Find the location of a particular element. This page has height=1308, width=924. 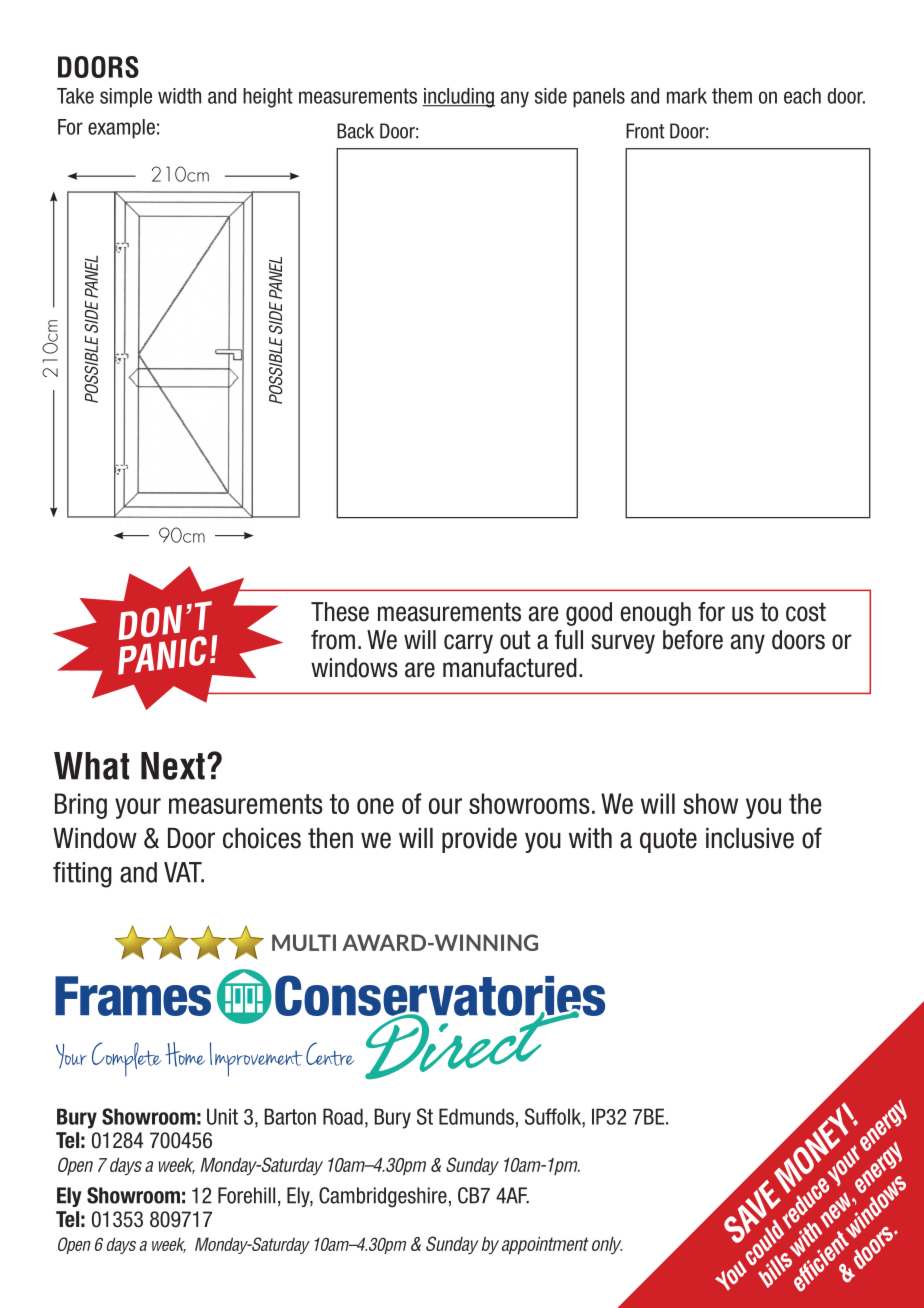

Next is located at coordinates (173, 766).
